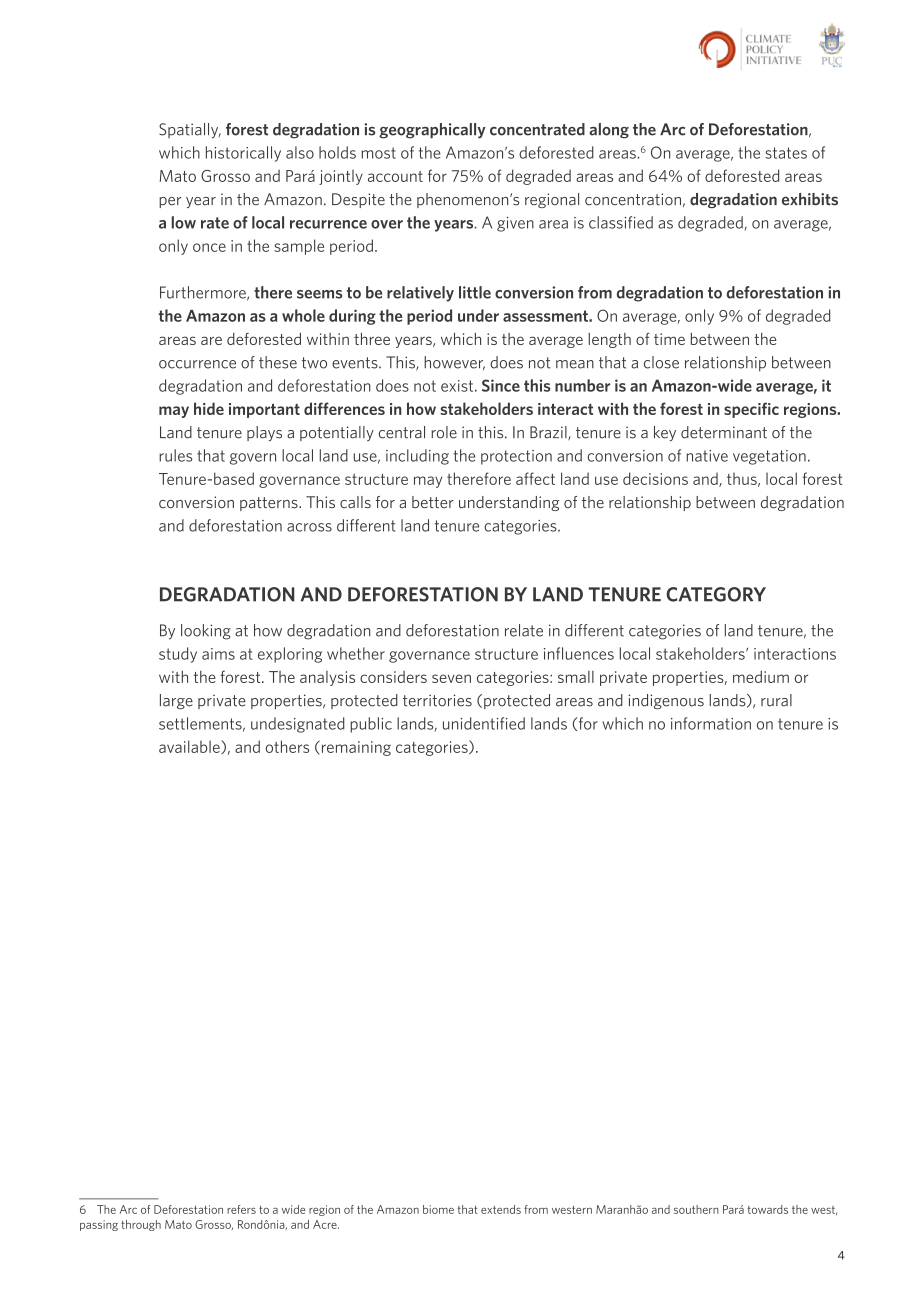  What do you see at coordinates (141, 1225) in the screenshot?
I see `through` at bounding box center [141, 1225].
